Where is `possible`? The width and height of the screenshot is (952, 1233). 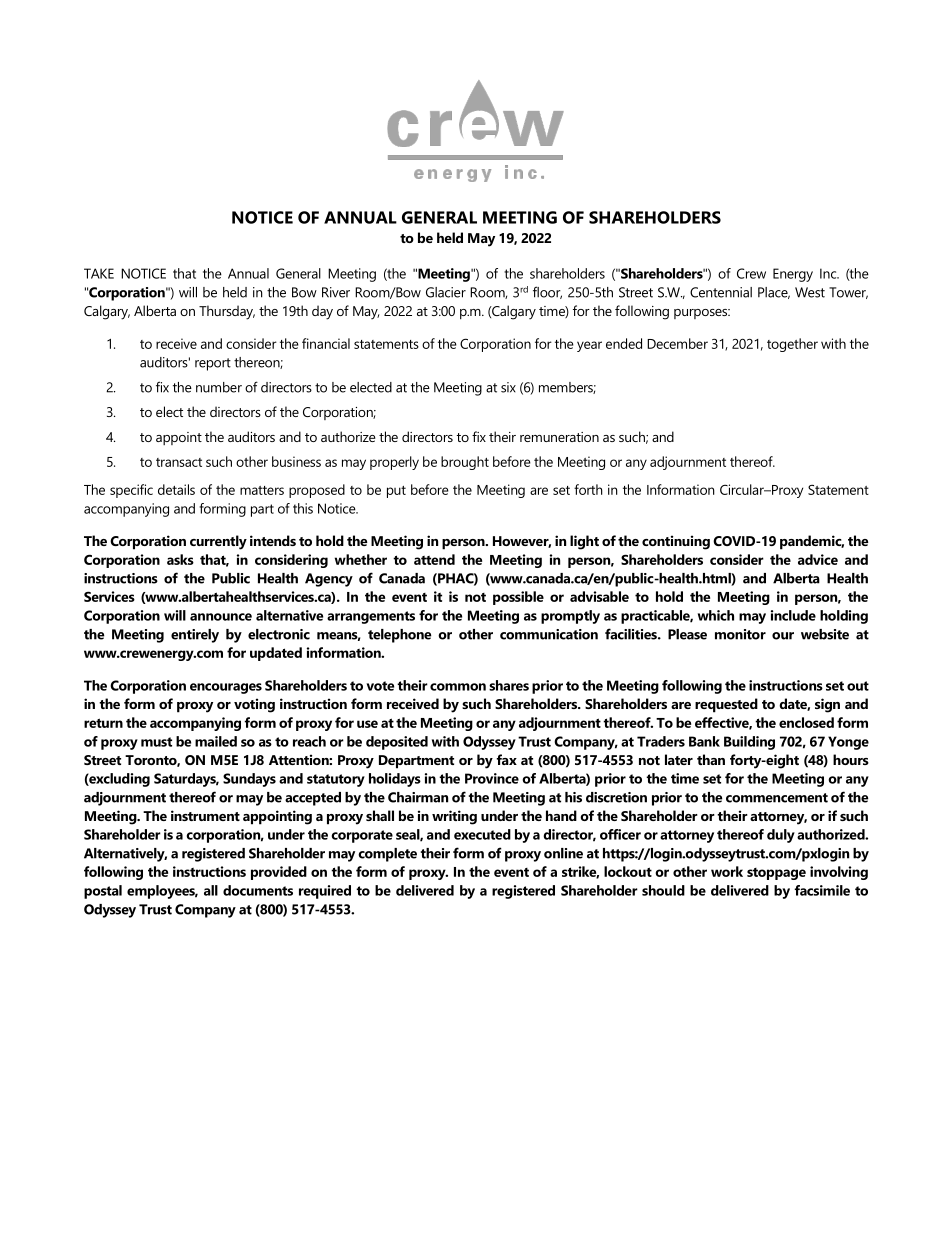
possible is located at coordinates (518, 598).
